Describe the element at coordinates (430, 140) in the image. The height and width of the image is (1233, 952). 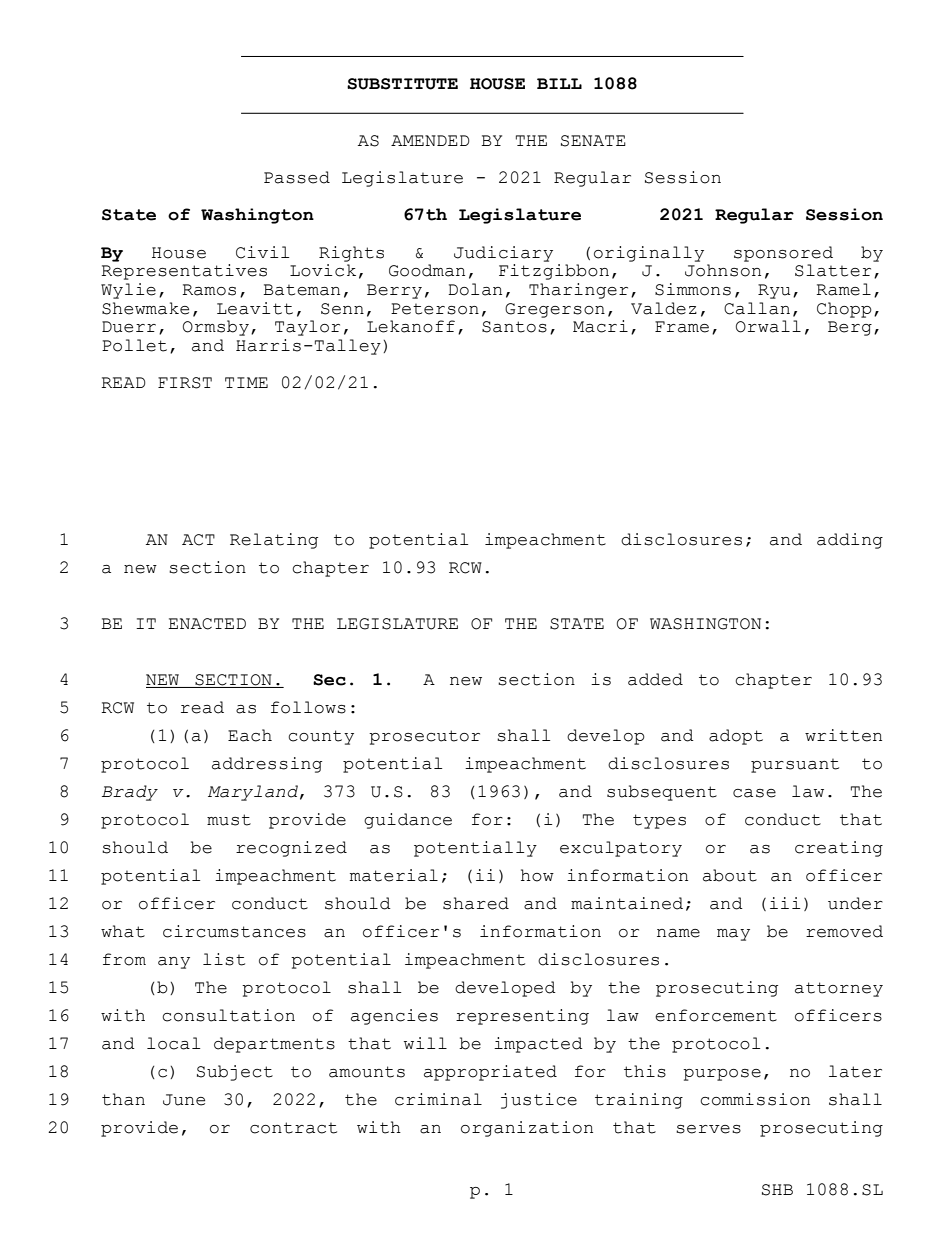
I see `AMENDED` at that location.
